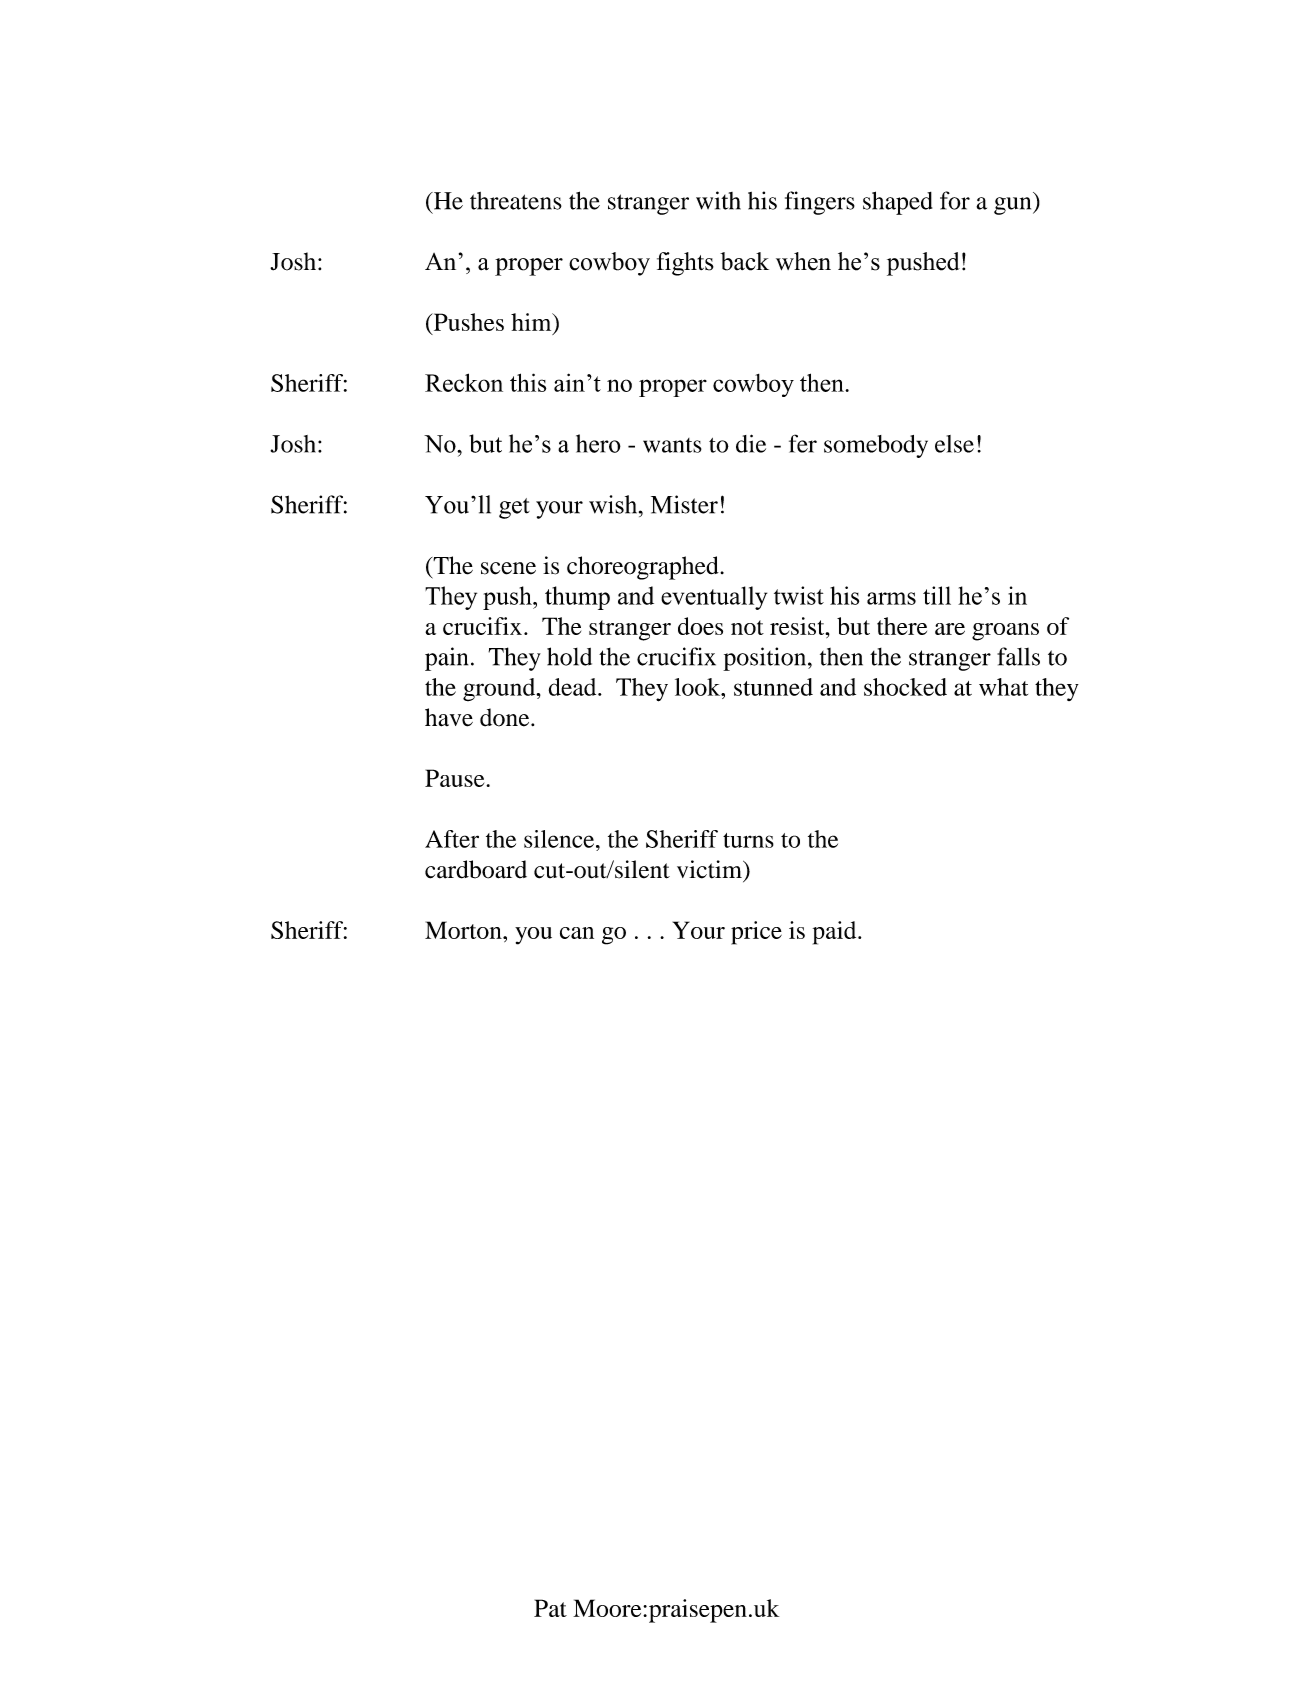  I want to click on done, so click(506, 717).
